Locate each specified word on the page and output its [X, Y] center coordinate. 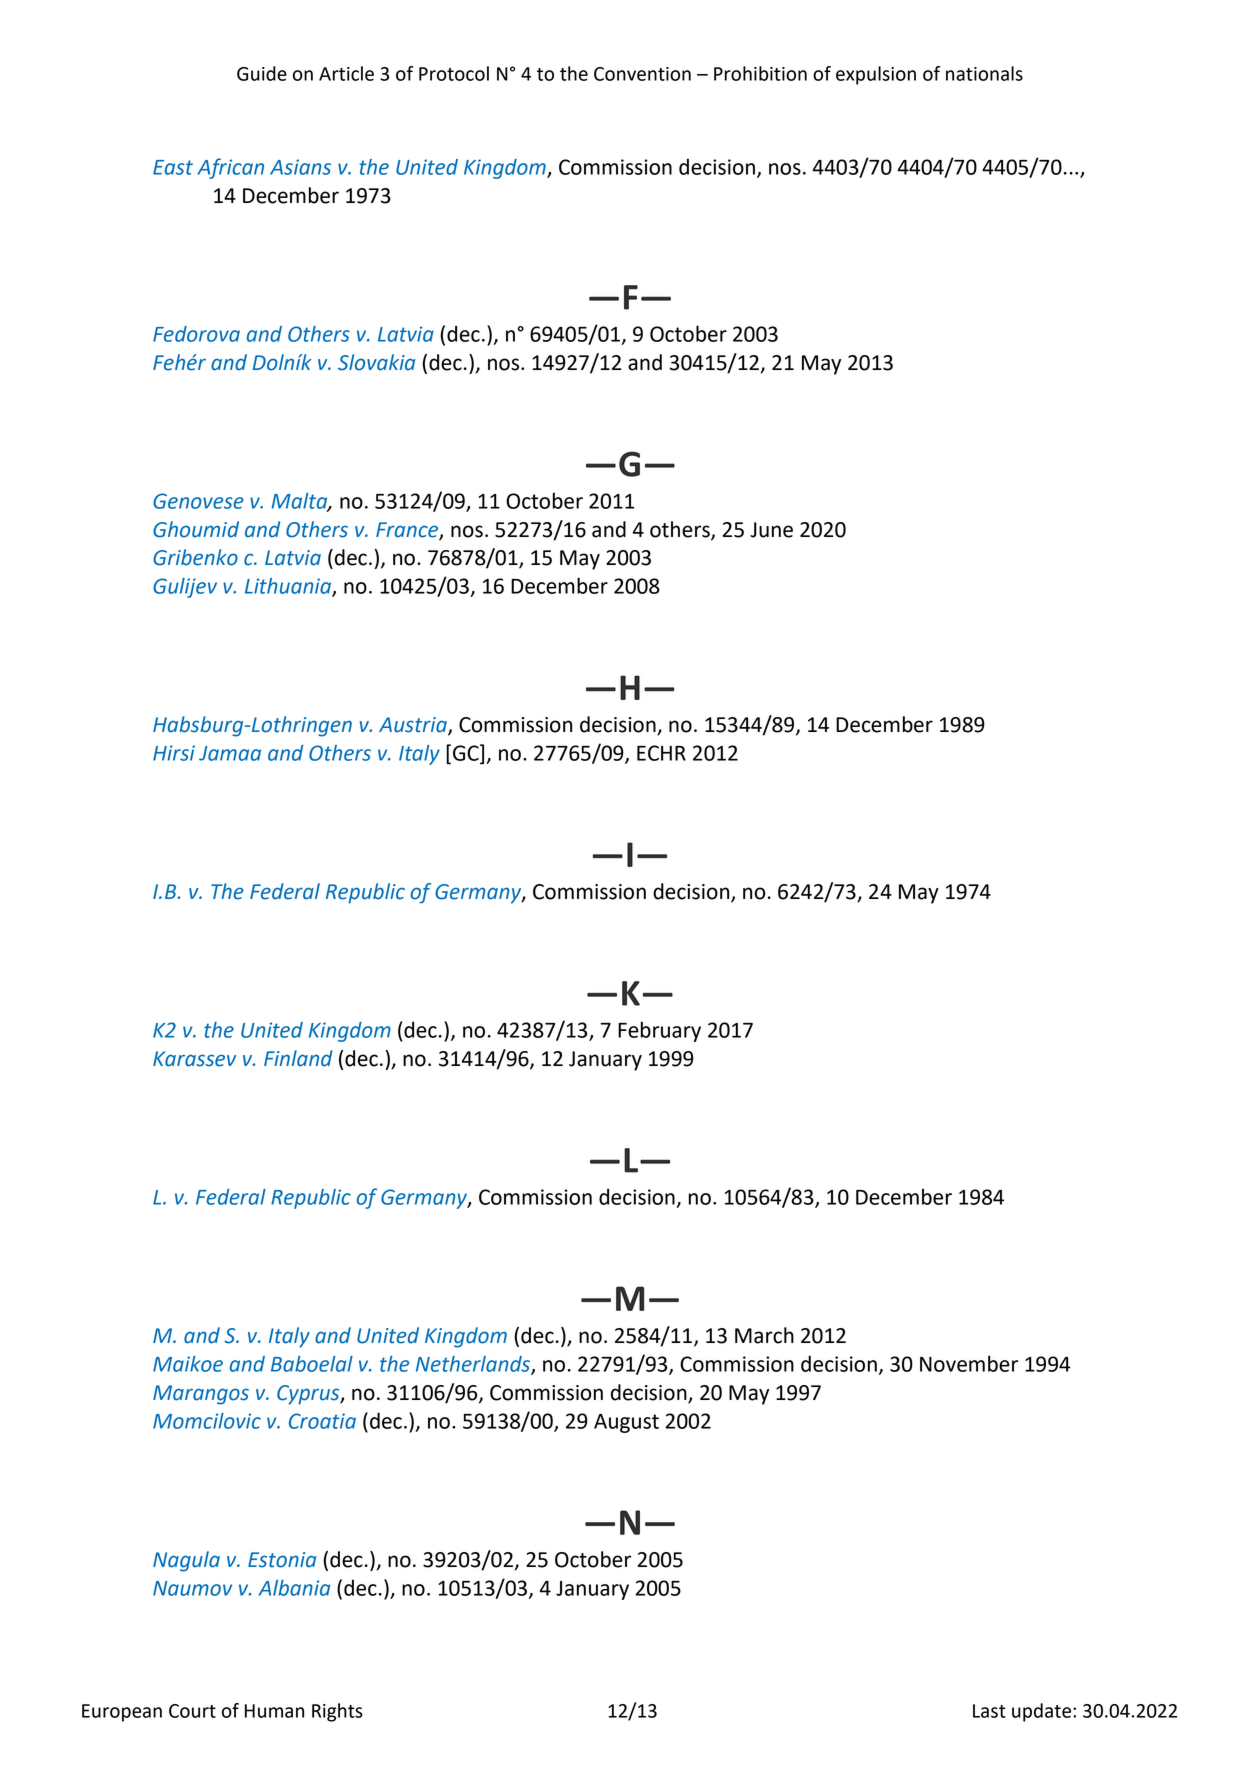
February [659, 1031]
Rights [337, 1712]
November [969, 1363]
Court [192, 1711]
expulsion [876, 75]
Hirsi [174, 753]
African [230, 168]
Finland [298, 1058]
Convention [642, 74]
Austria [414, 726]
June [771, 530]
